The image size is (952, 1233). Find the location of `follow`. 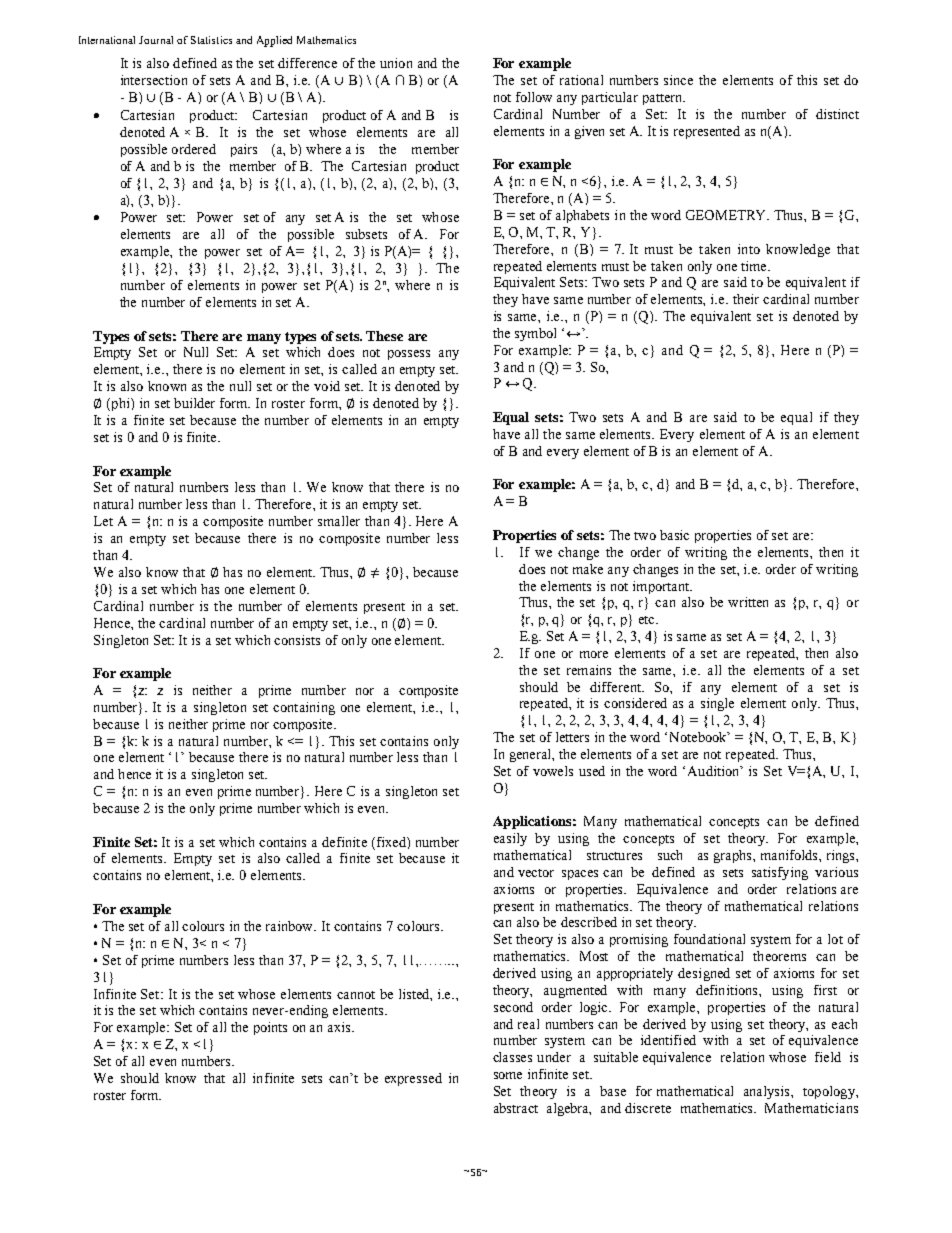

follow is located at coordinates (534, 97).
